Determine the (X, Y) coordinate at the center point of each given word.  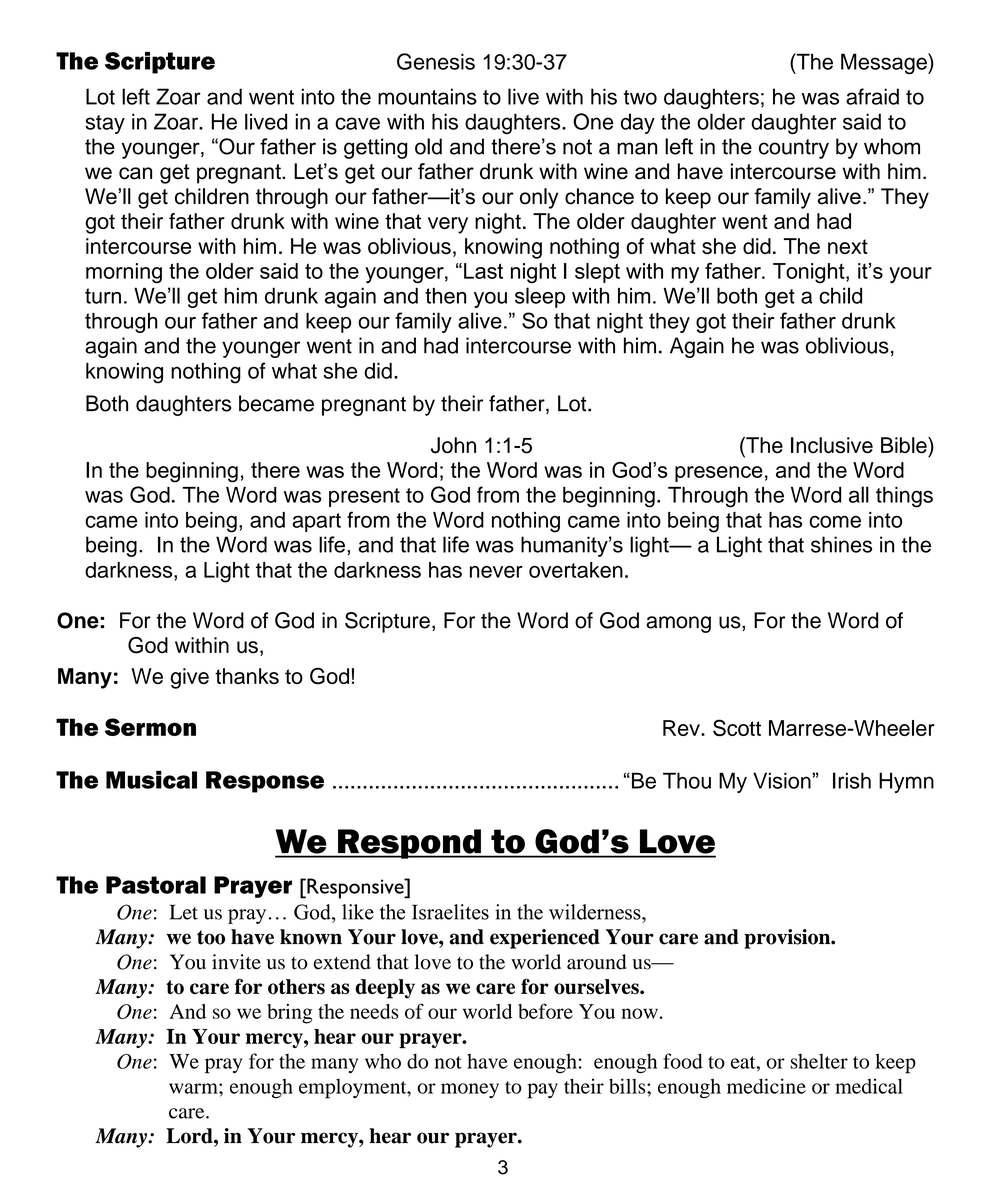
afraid (872, 96)
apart (316, 522)
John (453, 445)
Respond (409, 844)
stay (105, 124)
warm (194, 1088)
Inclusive (832, 445)
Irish (852, 780)
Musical (151, 780)
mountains (427, 96)
